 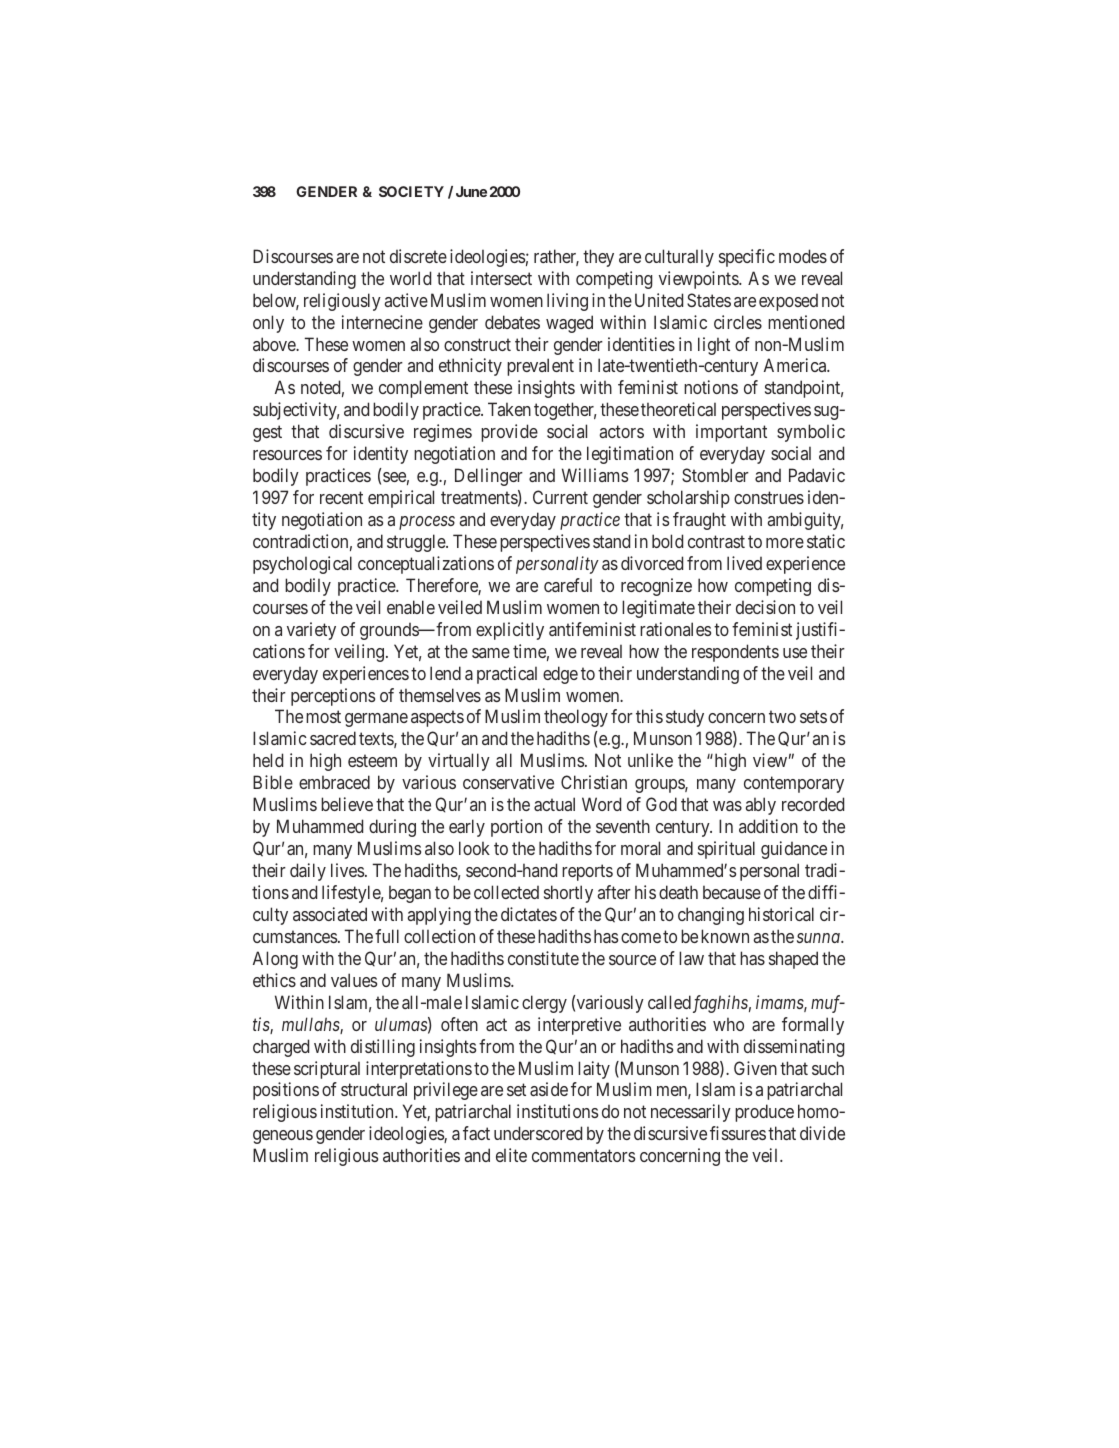 I want to click on important, so click(x=731, y=433).
